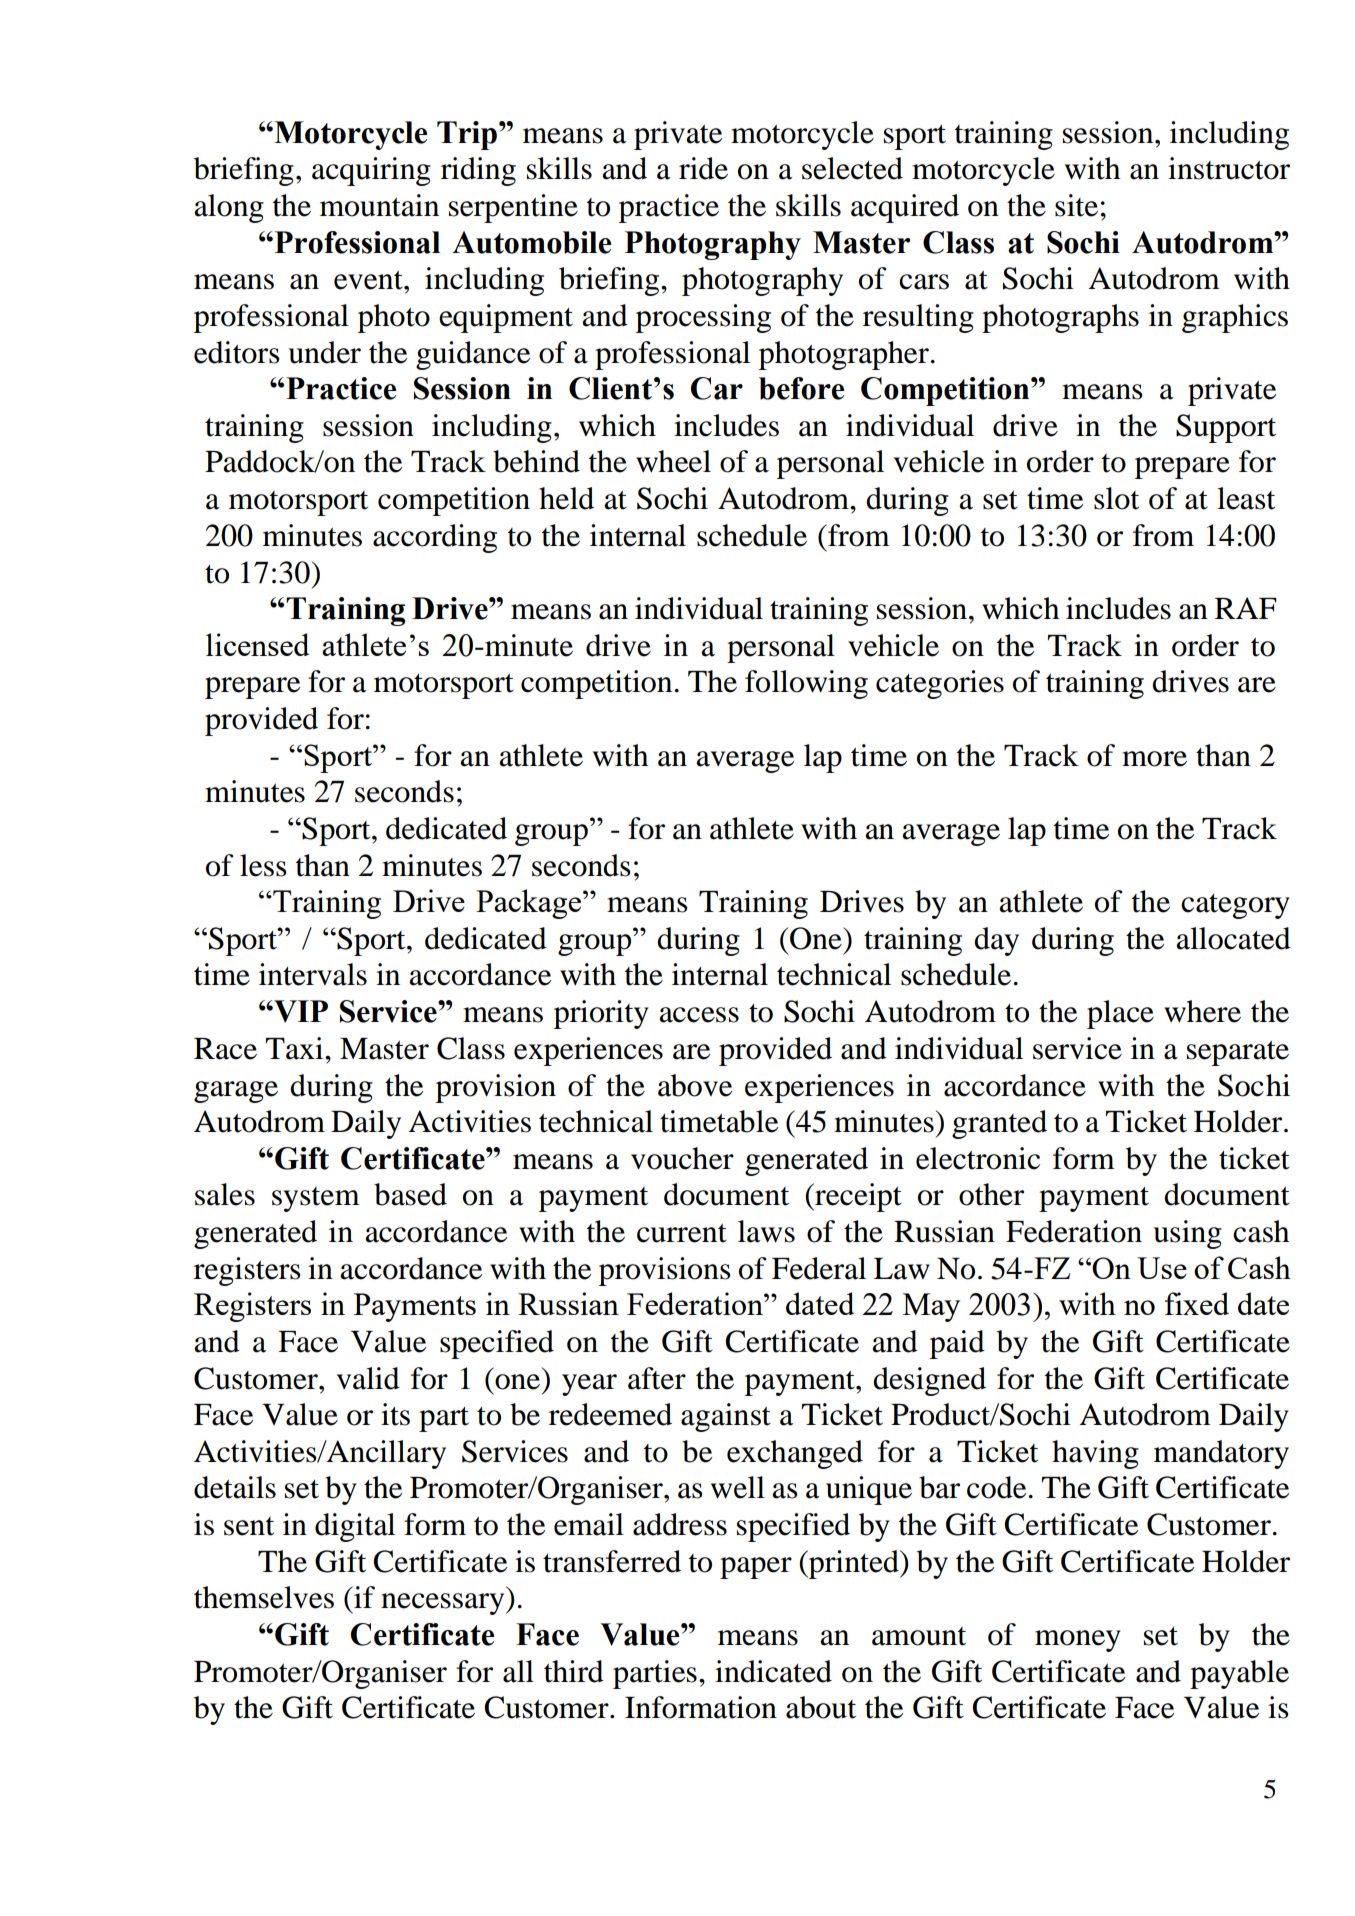 This document has height=1916, width=1355. Describe the element at coordinates (703, 168) in the document. I see `ride` at that location.
